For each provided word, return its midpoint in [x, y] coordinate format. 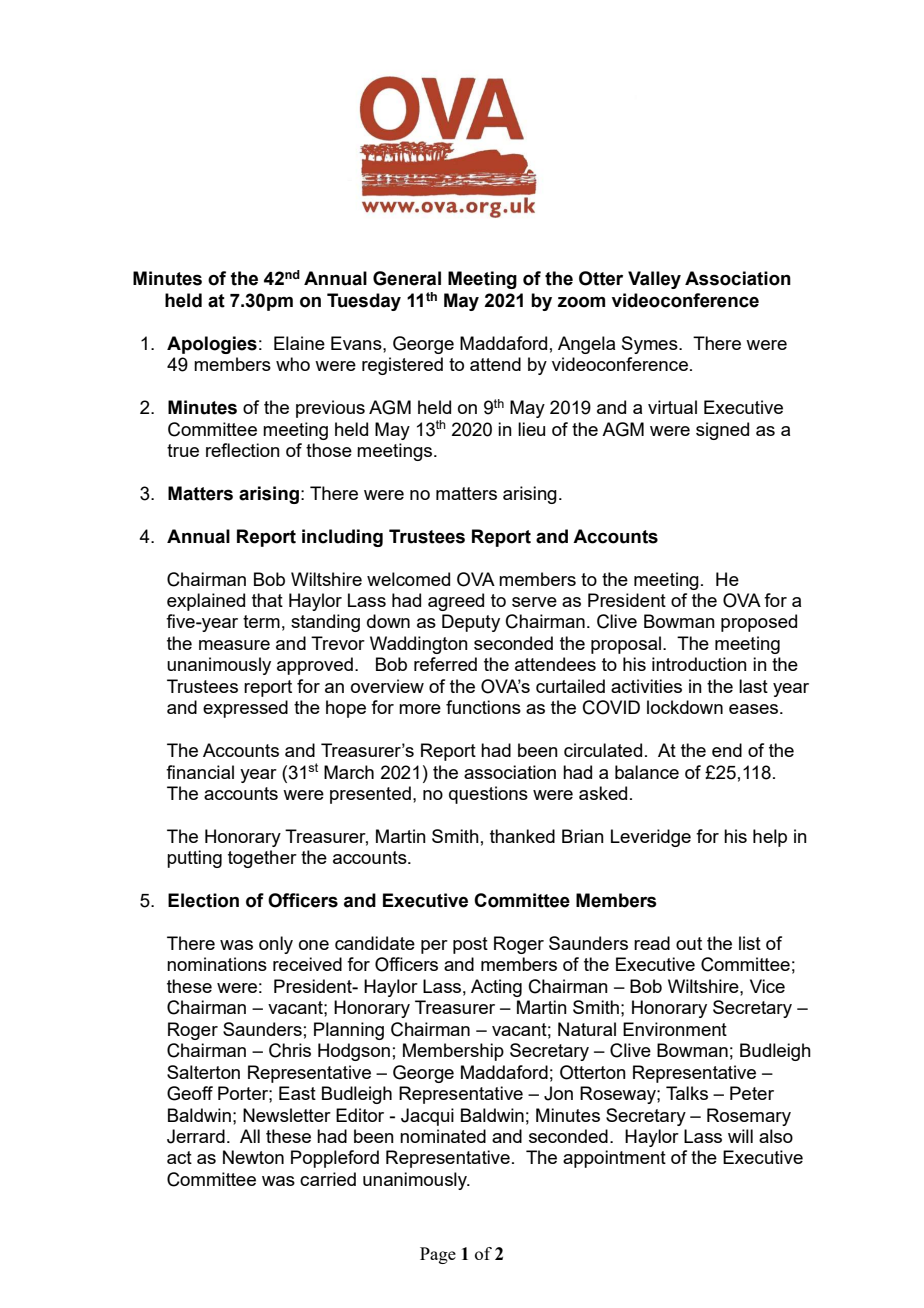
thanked [522, 836]
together [262, 859]
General [407, 278]
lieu [531, 429]
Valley [654, 280]
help [770, 838]
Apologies [212, 345]
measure [234, 645]
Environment [675, 1029]
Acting [496, 988]
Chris [290, 1050]
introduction [699, 664]
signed [722, 431]
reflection [243, 450]
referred [445, 664]
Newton [253, 1157]
